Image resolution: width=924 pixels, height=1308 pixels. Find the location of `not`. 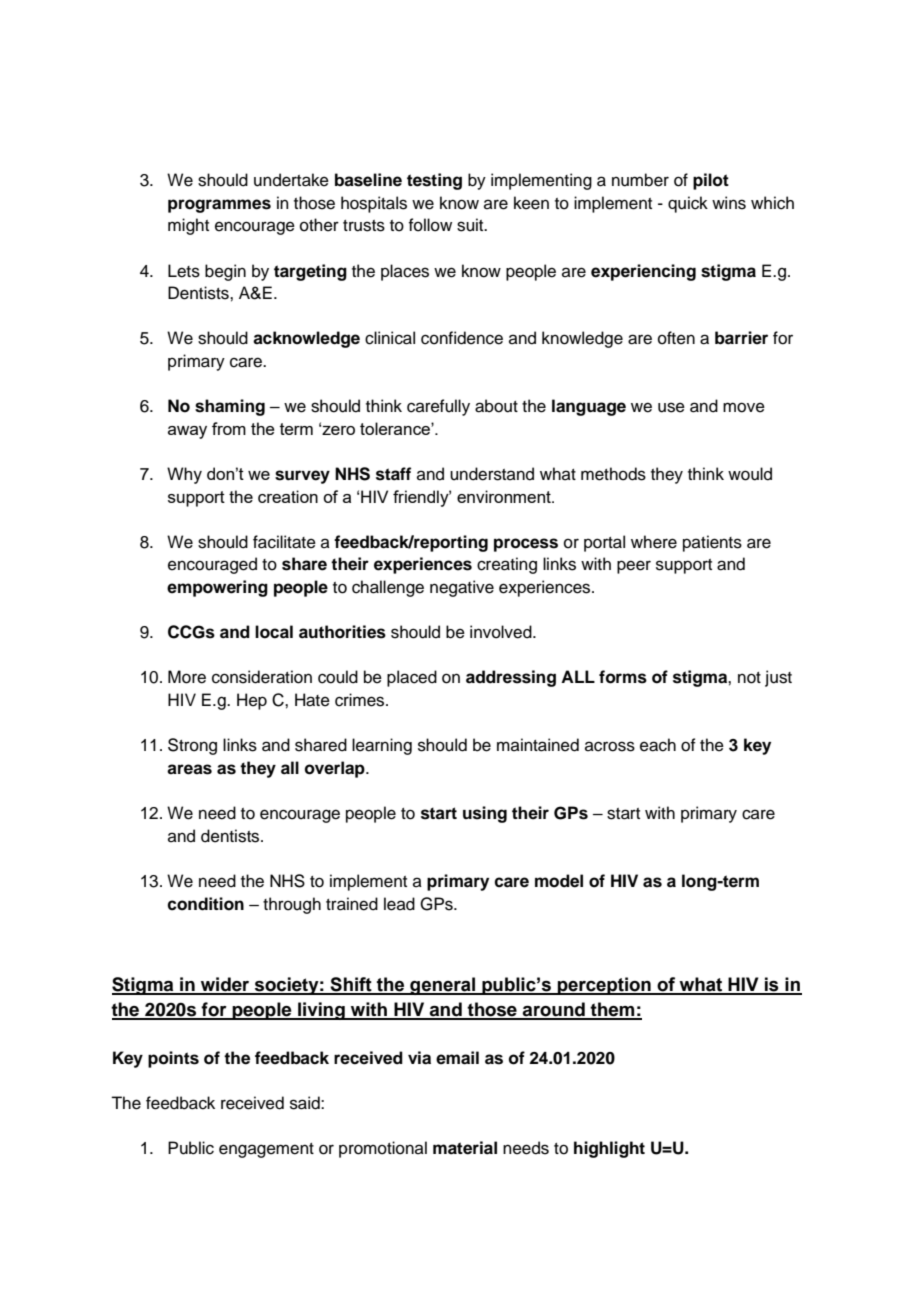

not is located at coordinates (749, 678).
